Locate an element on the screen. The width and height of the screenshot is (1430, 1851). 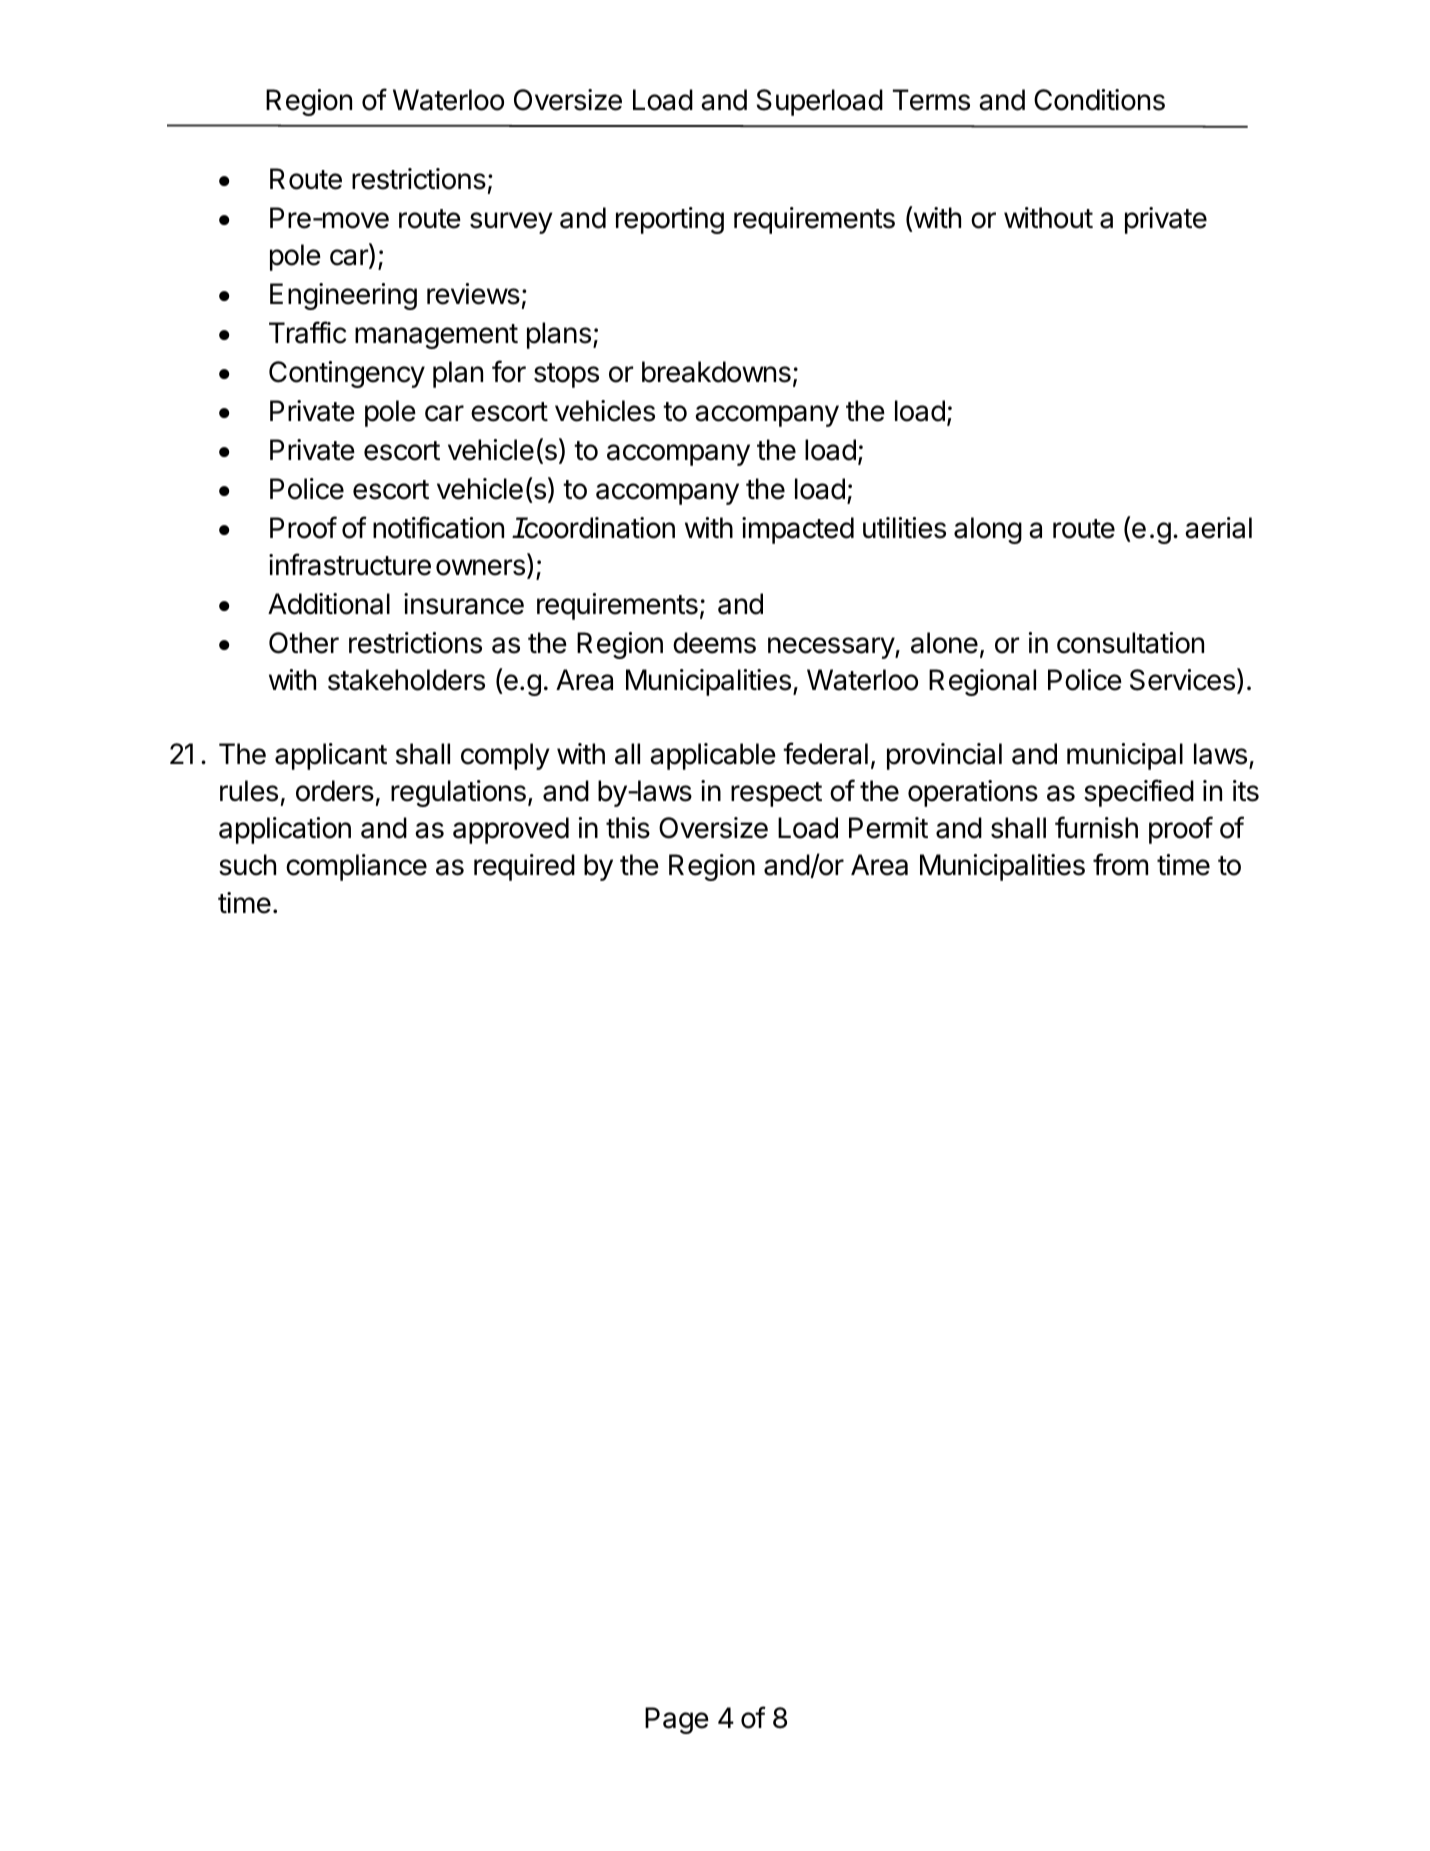
stakeholders is located at coordinates (406, 680).
